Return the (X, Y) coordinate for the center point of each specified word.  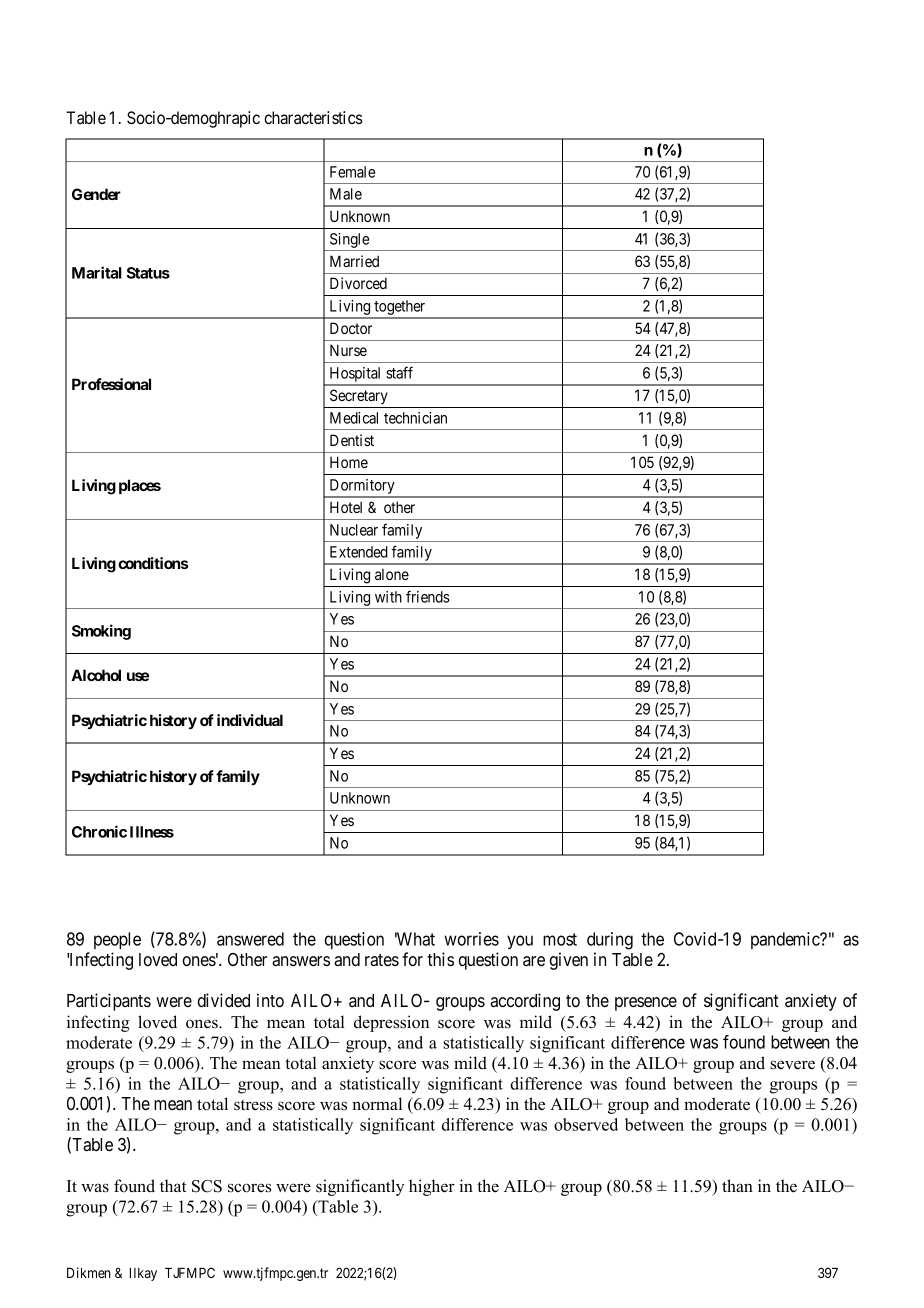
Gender (96, 194)
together (400, 309)
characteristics (313, 117)
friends (428, 596)
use (138, 676)
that (173, 1185)
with (388, 597)
